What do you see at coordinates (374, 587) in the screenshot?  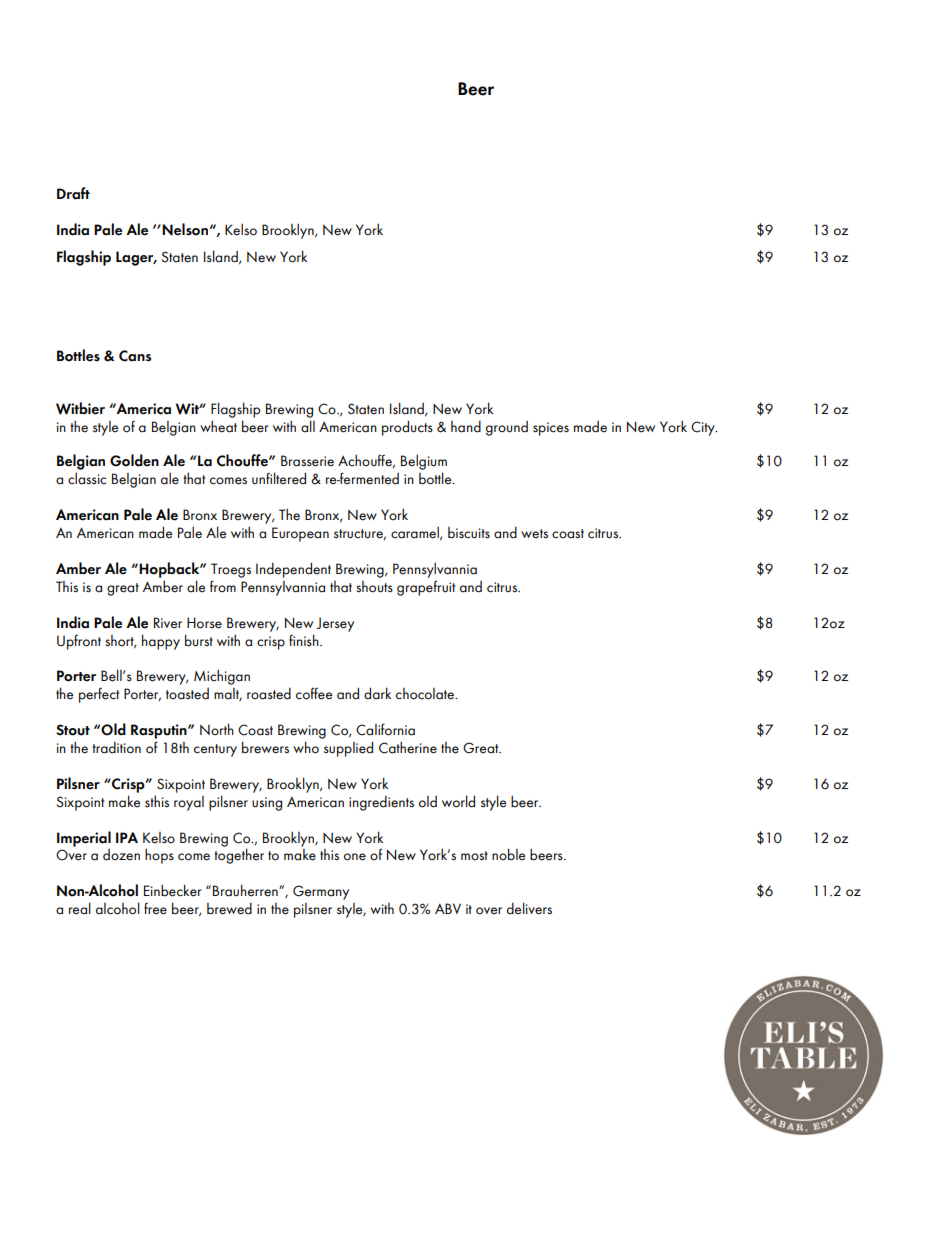 I see `shouts` at bounding box center [374, 587].
